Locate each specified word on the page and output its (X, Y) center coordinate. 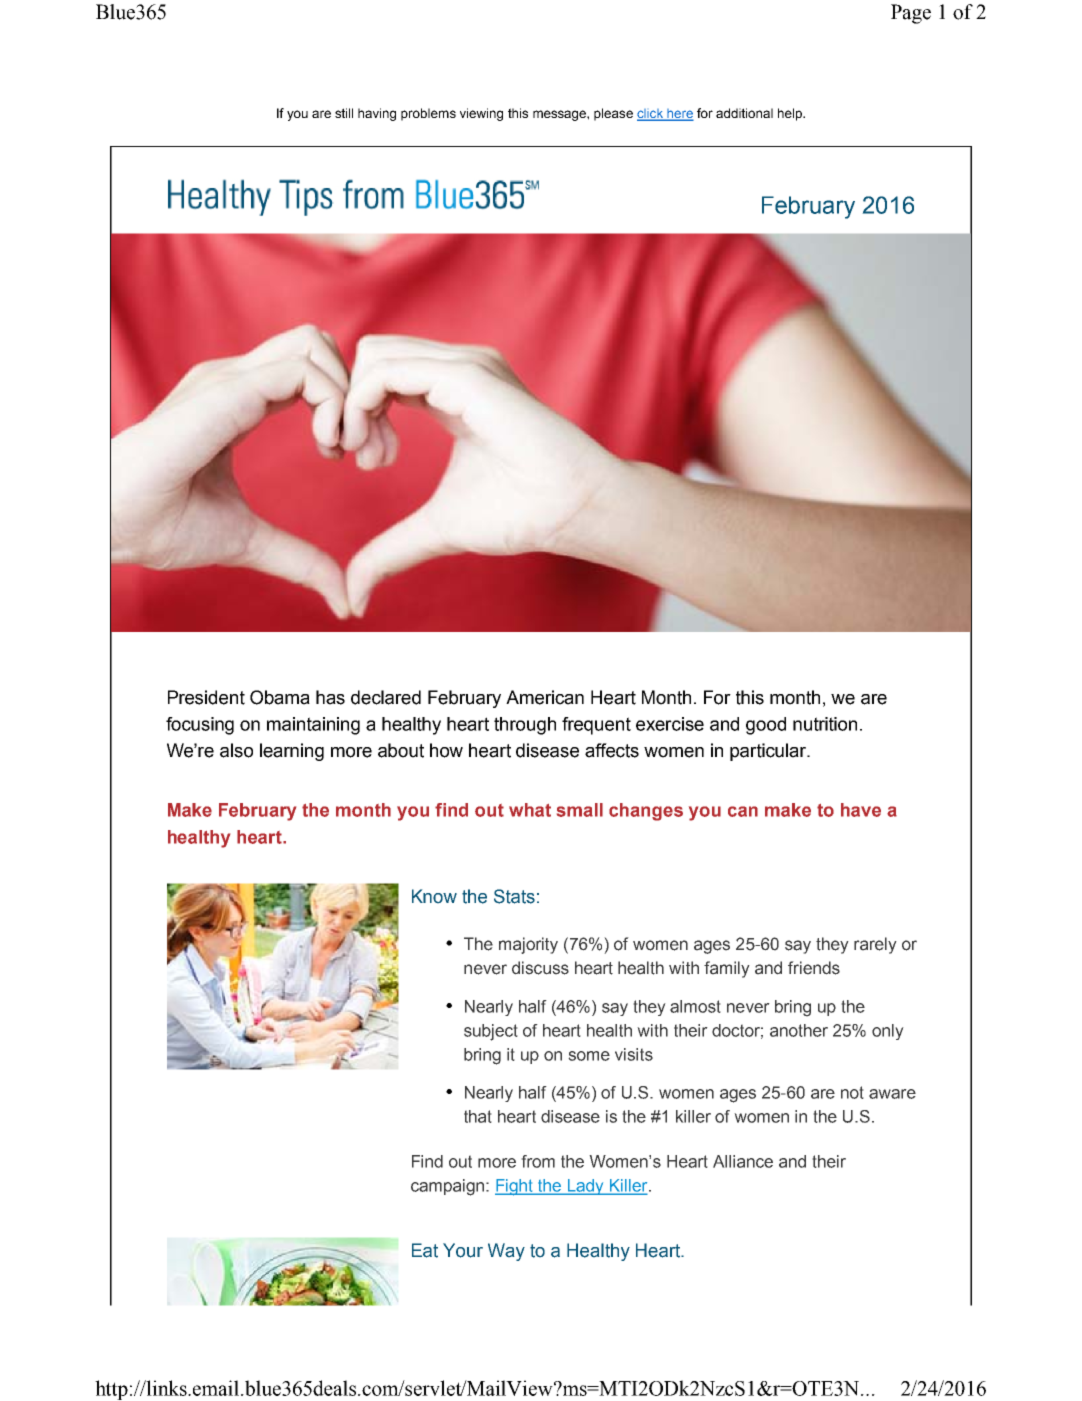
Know (434, 896)
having (377, 114)
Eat (425, 1250)
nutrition (825, 724)
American (545, 697)
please (613, 114)
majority (528, 945)
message (560, 115)
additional (744, 113)
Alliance (743, 1161)
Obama (280, 697)
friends (814, 968)
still (344, 113)
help (791, 114)
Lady (586, 1187)
